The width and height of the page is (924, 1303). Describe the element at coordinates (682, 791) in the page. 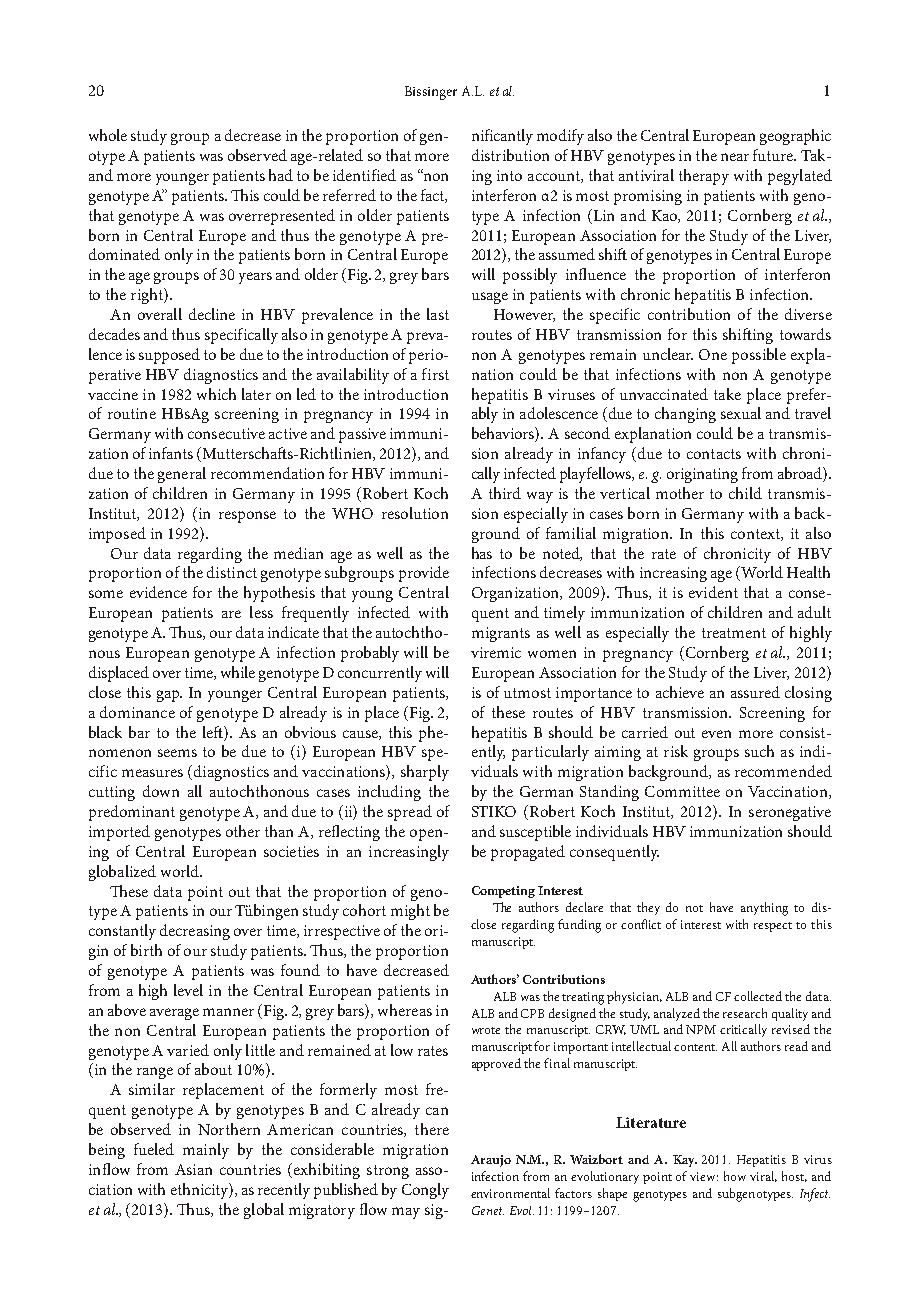

I see `Committee` at that location.
